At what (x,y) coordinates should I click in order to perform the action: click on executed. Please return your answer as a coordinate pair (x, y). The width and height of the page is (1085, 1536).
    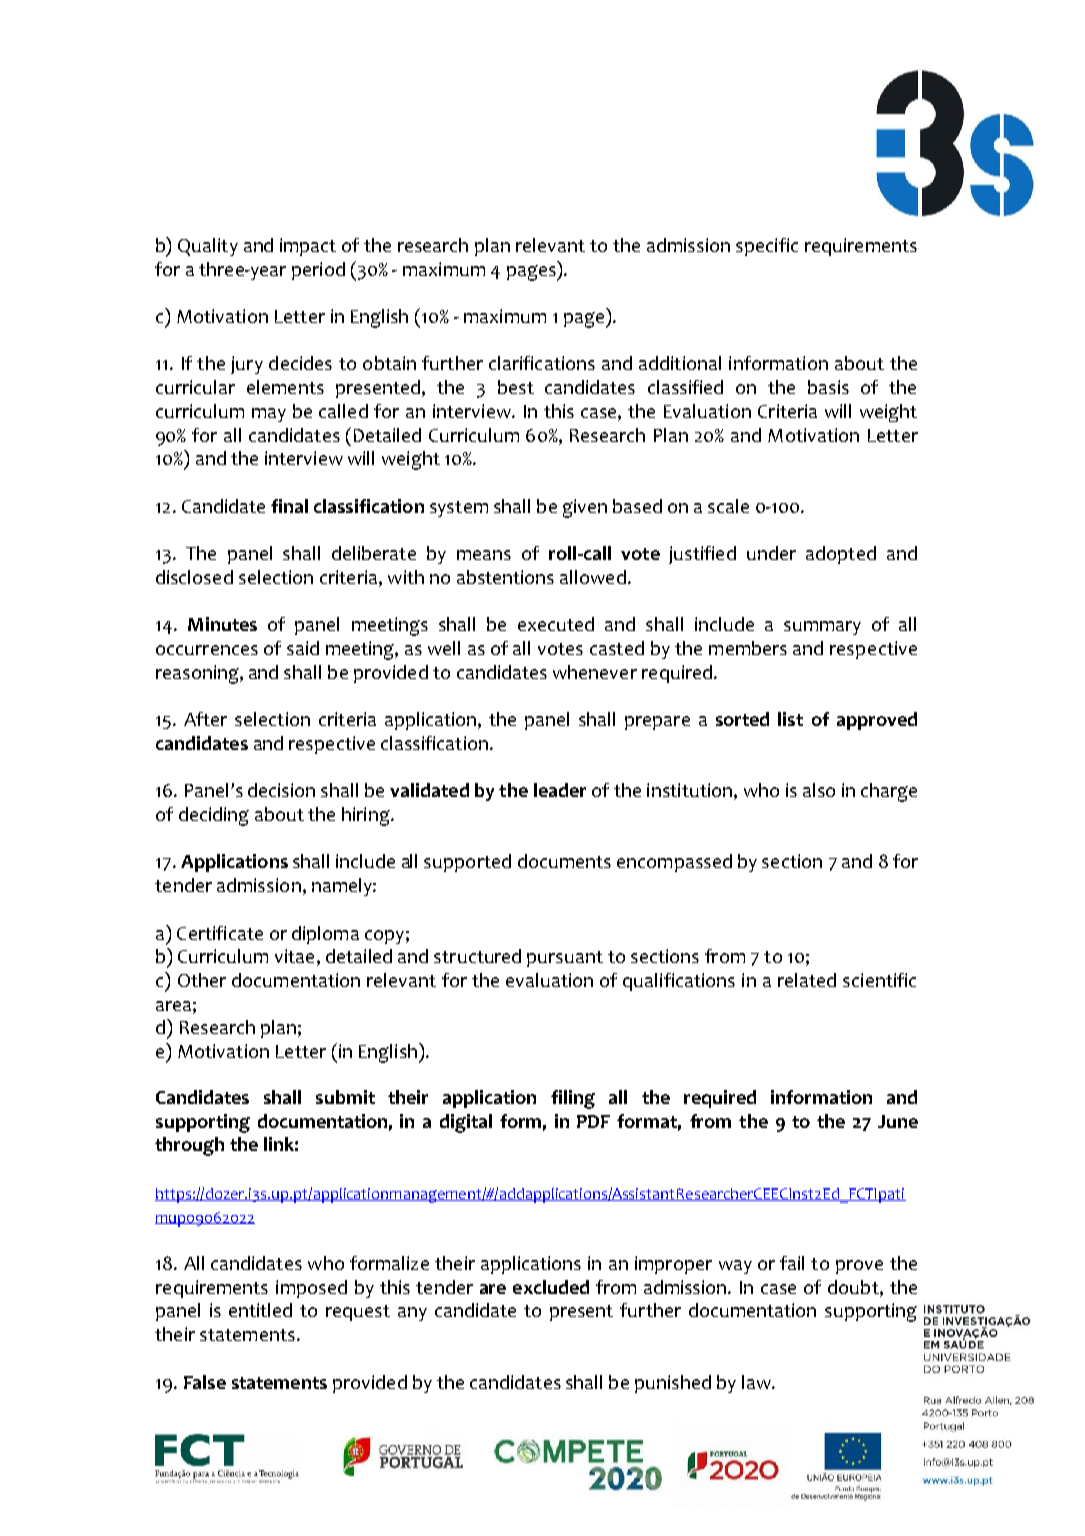
    Looking at the image, I should click on (556, 624).
